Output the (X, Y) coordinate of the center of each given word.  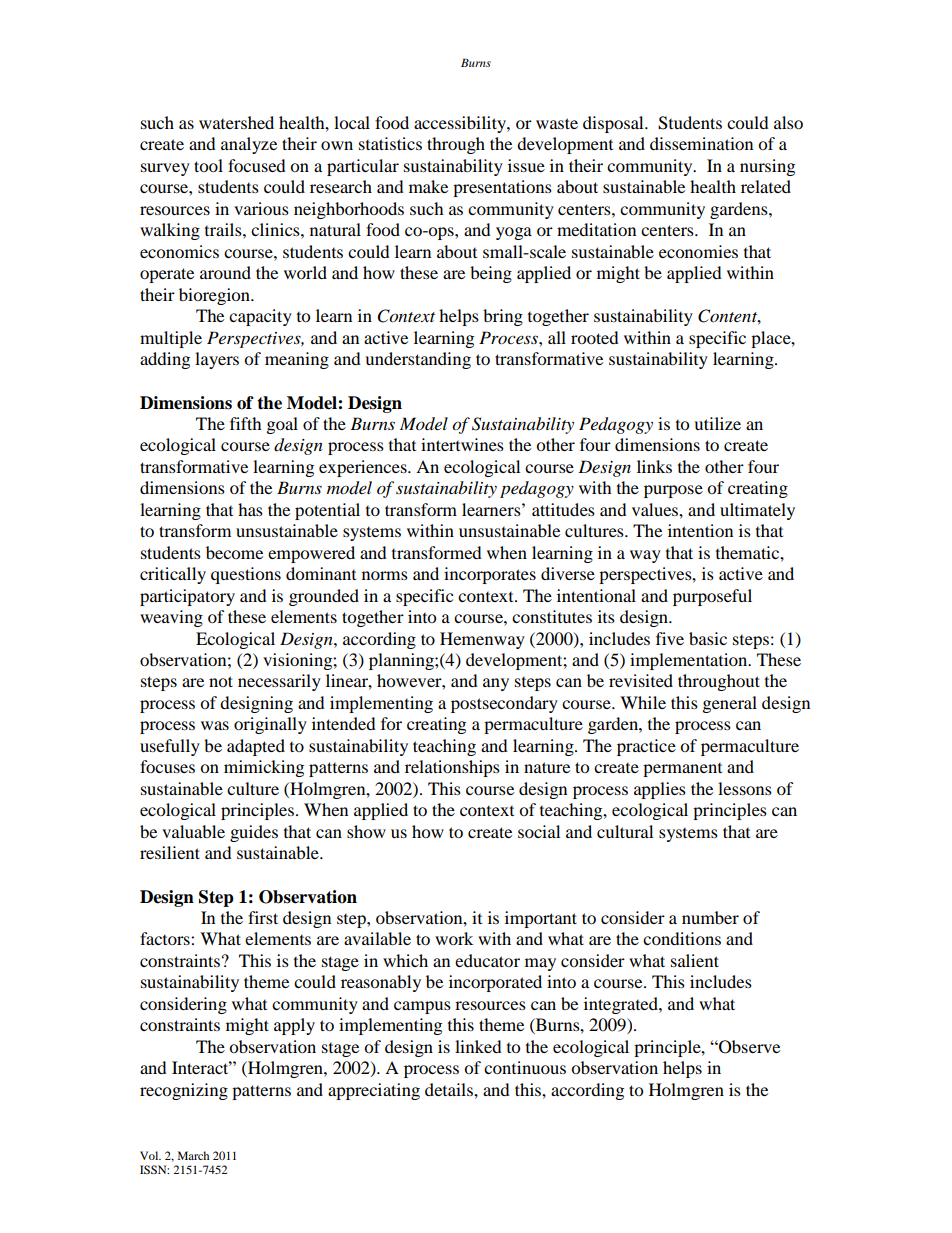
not (221, 681)
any (496, 684)
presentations (502, 188)
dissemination (701, 143)
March (193, 1155)
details (450, 1089)
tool (208, 165)
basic (708, 638)
